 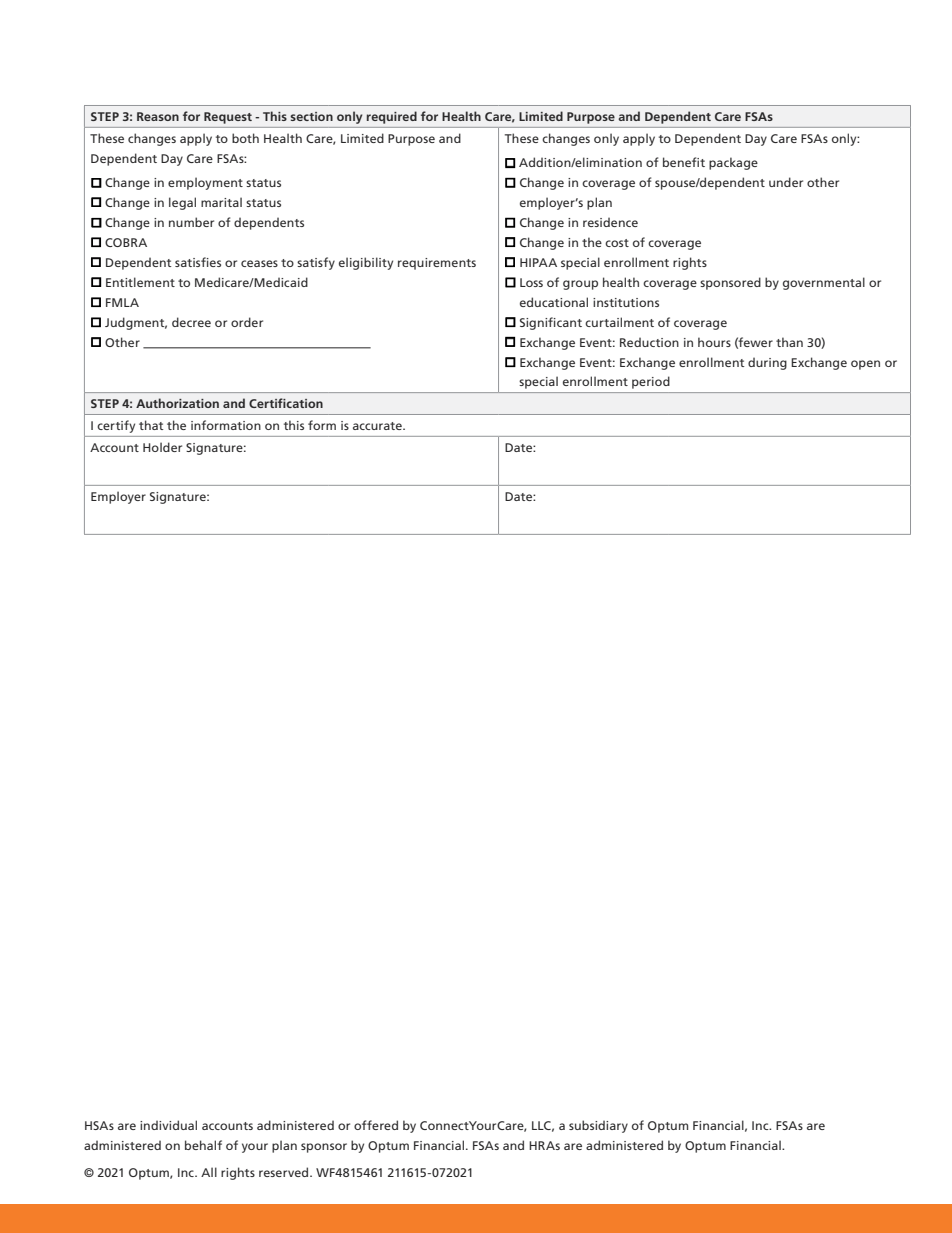 What do you see at coordinates (392, 117) in the screenshot?
I see `required` at bounding box center [392, 117].
